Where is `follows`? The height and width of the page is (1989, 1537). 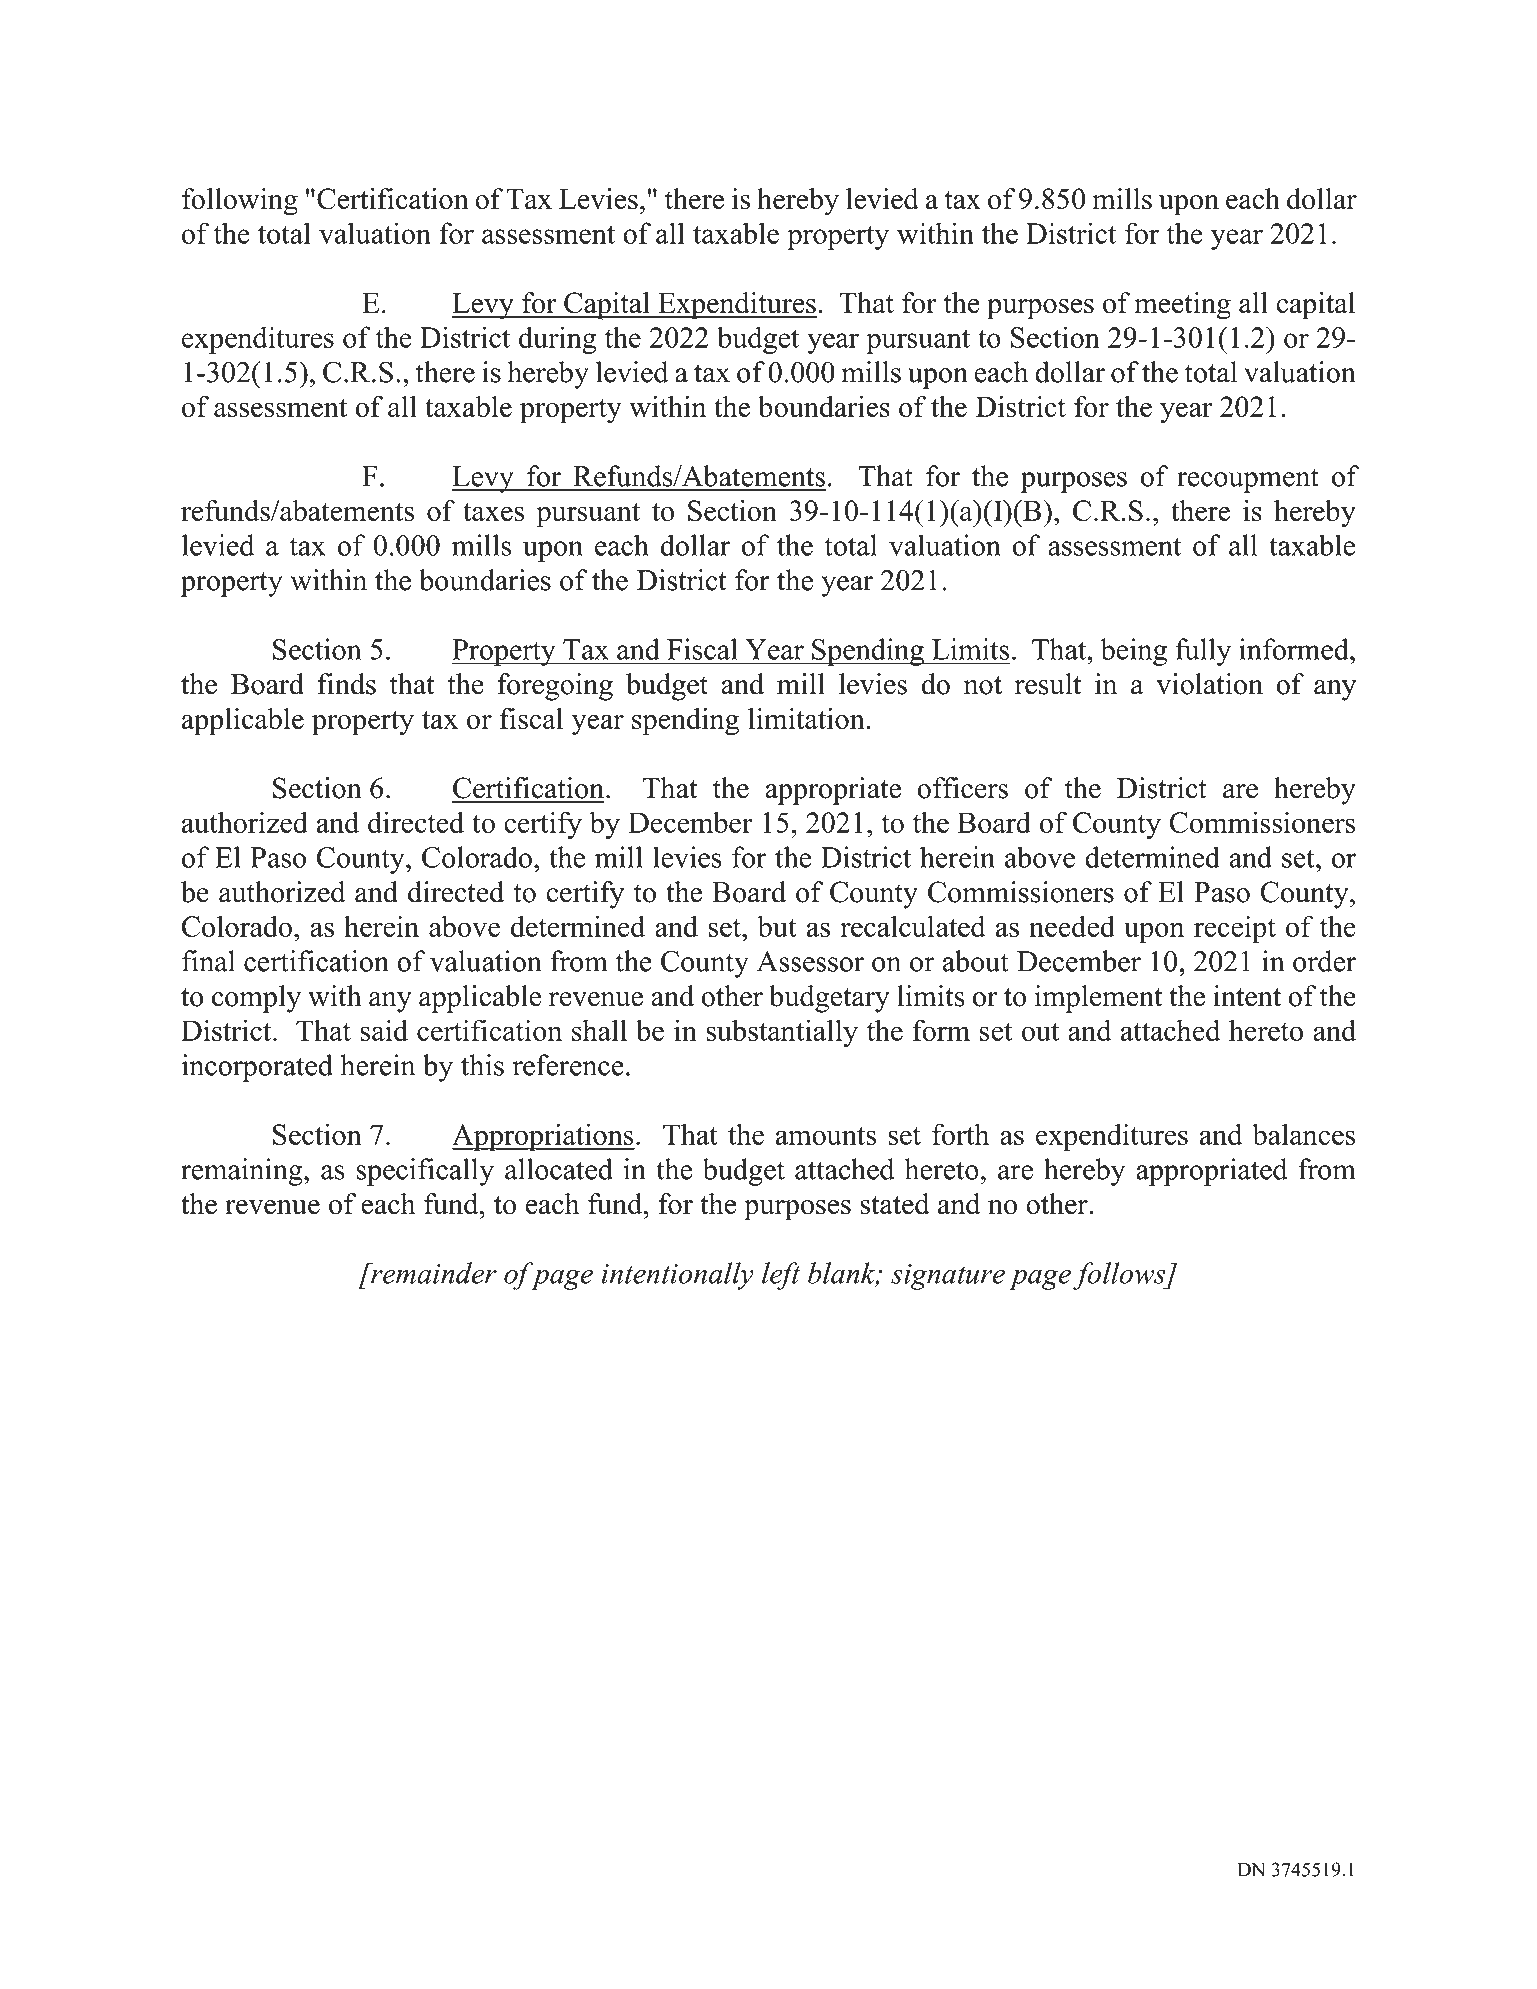 follows is located at coordinates (1120, 1276).
